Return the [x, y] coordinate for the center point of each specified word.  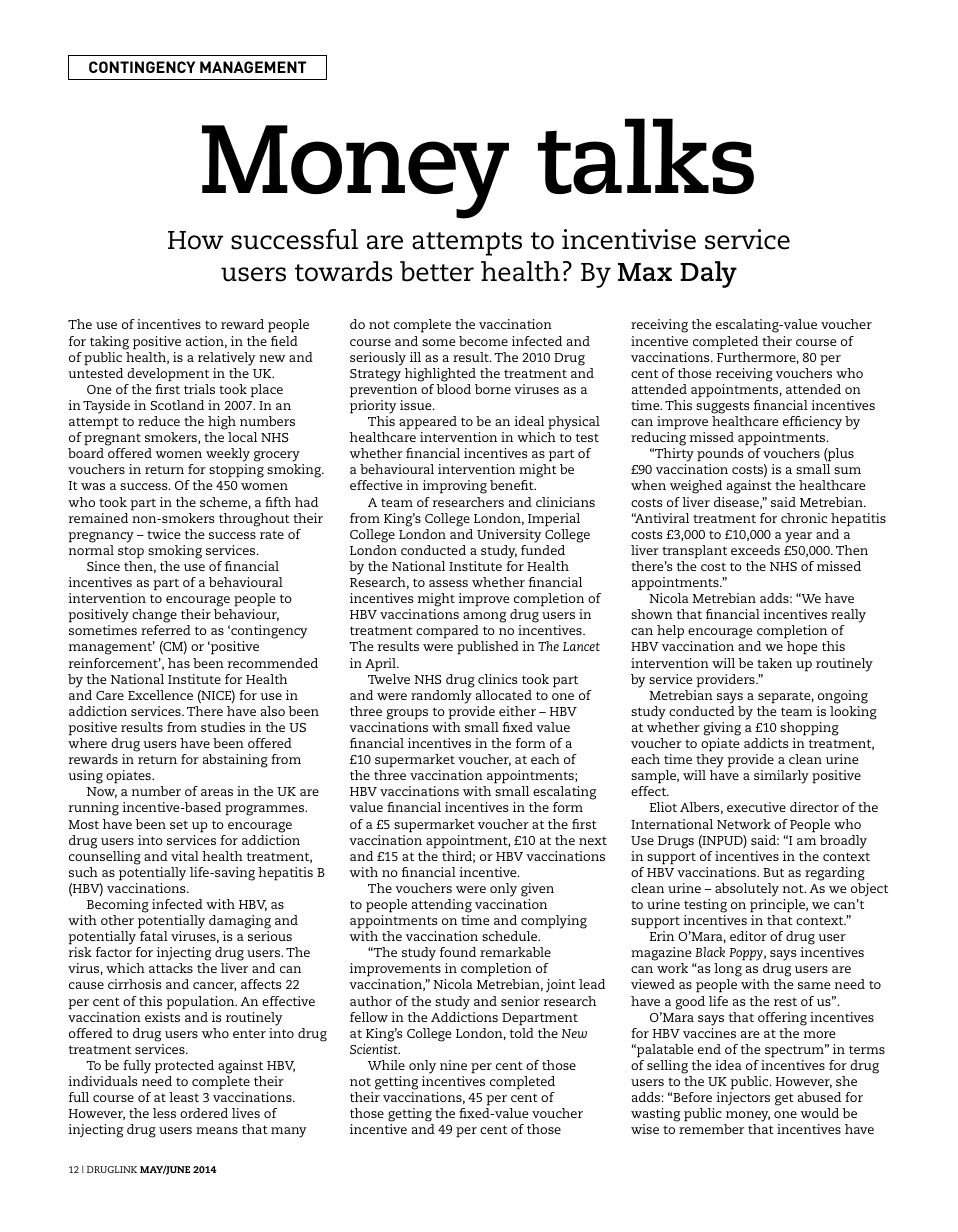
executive [756, 807]
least [184, 1097]
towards [343, 271]
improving [455, 487]
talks [646, 156]
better [437, 271]
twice [164, 534]
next [593, 841]
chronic [804, 518]
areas [217, 792]
